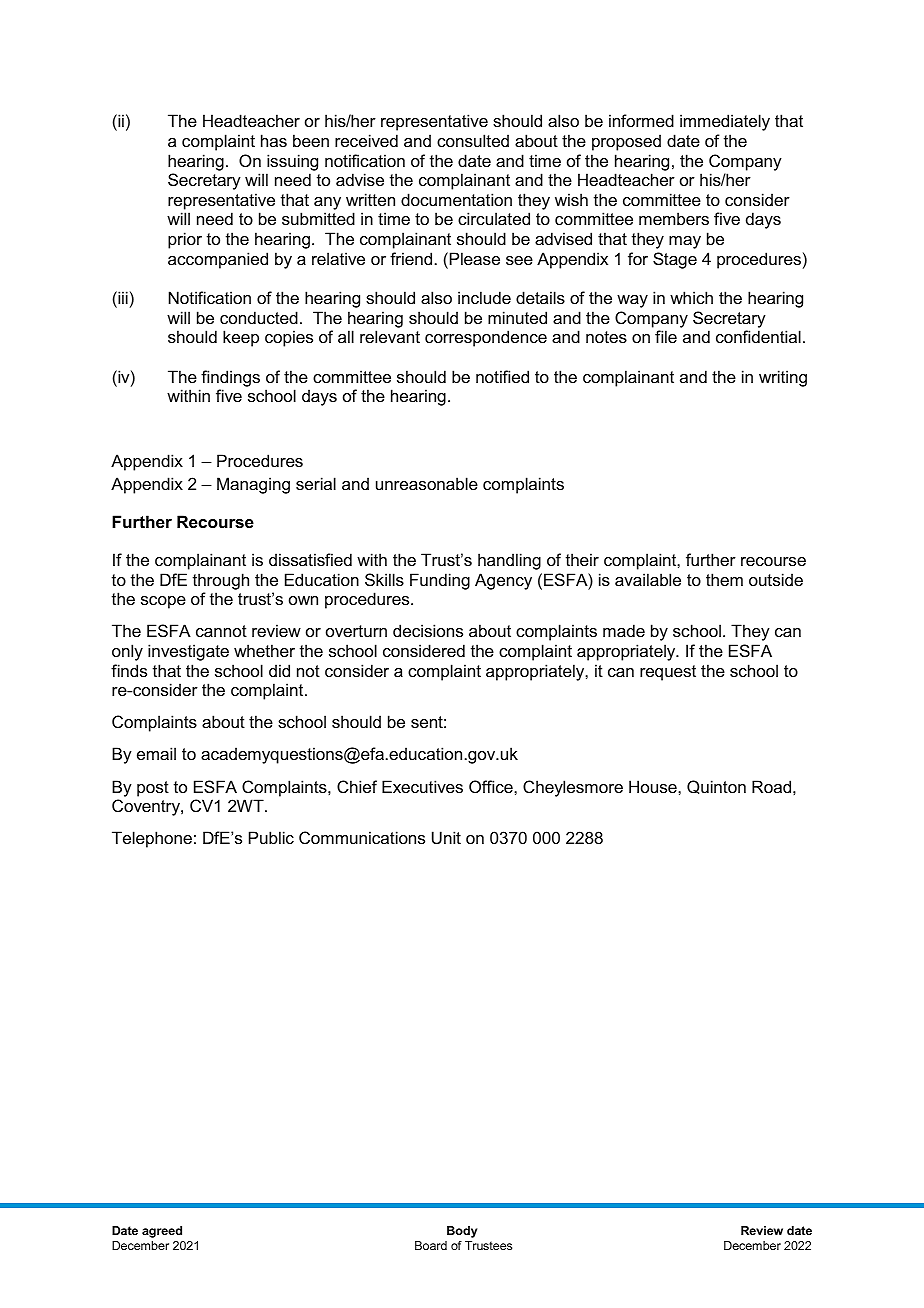 The width and height of the screenshot is (924, 1308). Describe the element at coordinates (152, 839) in the screenshot. I see `Telephone` at that location.
